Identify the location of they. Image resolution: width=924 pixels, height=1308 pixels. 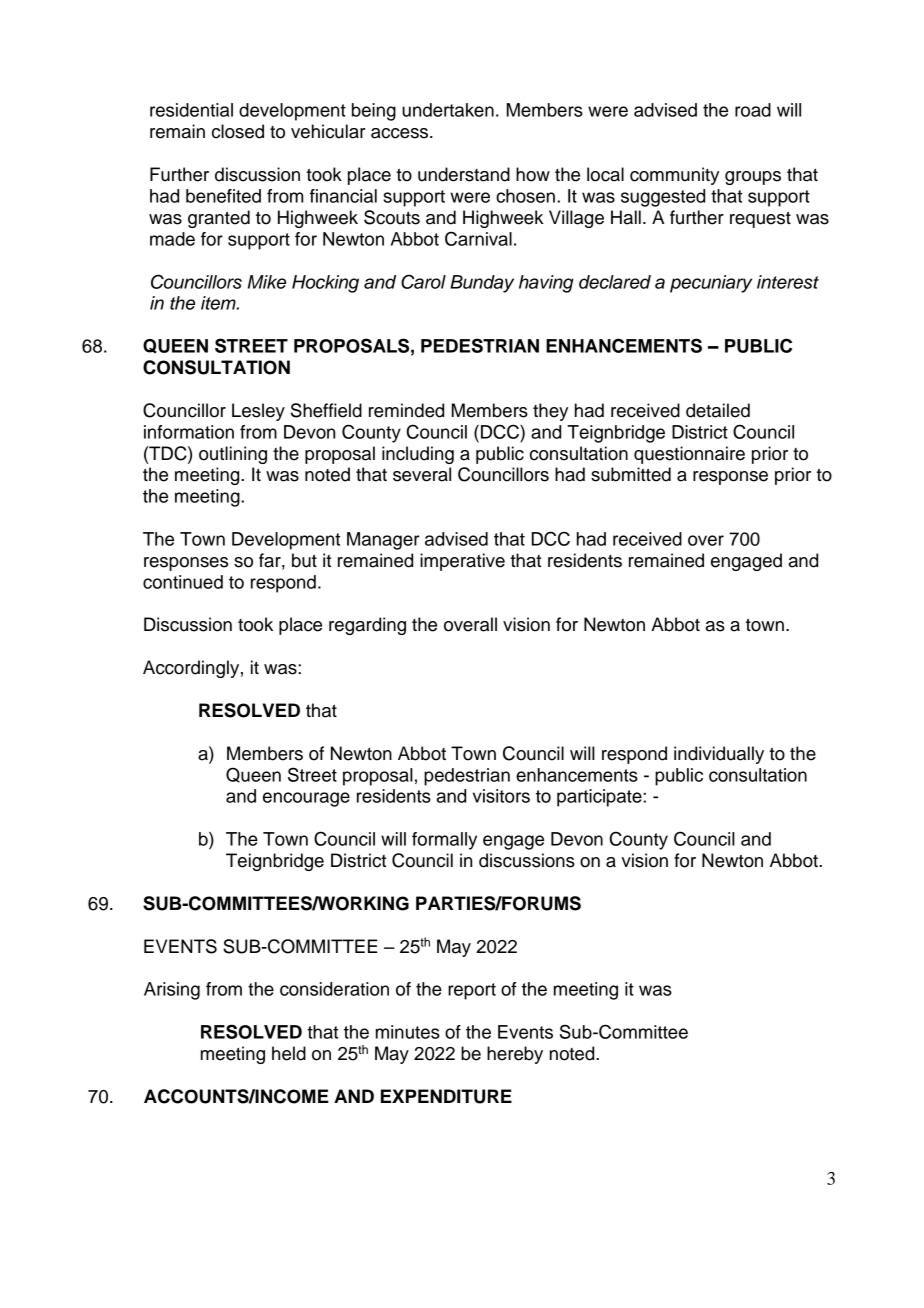
(550, 412).
